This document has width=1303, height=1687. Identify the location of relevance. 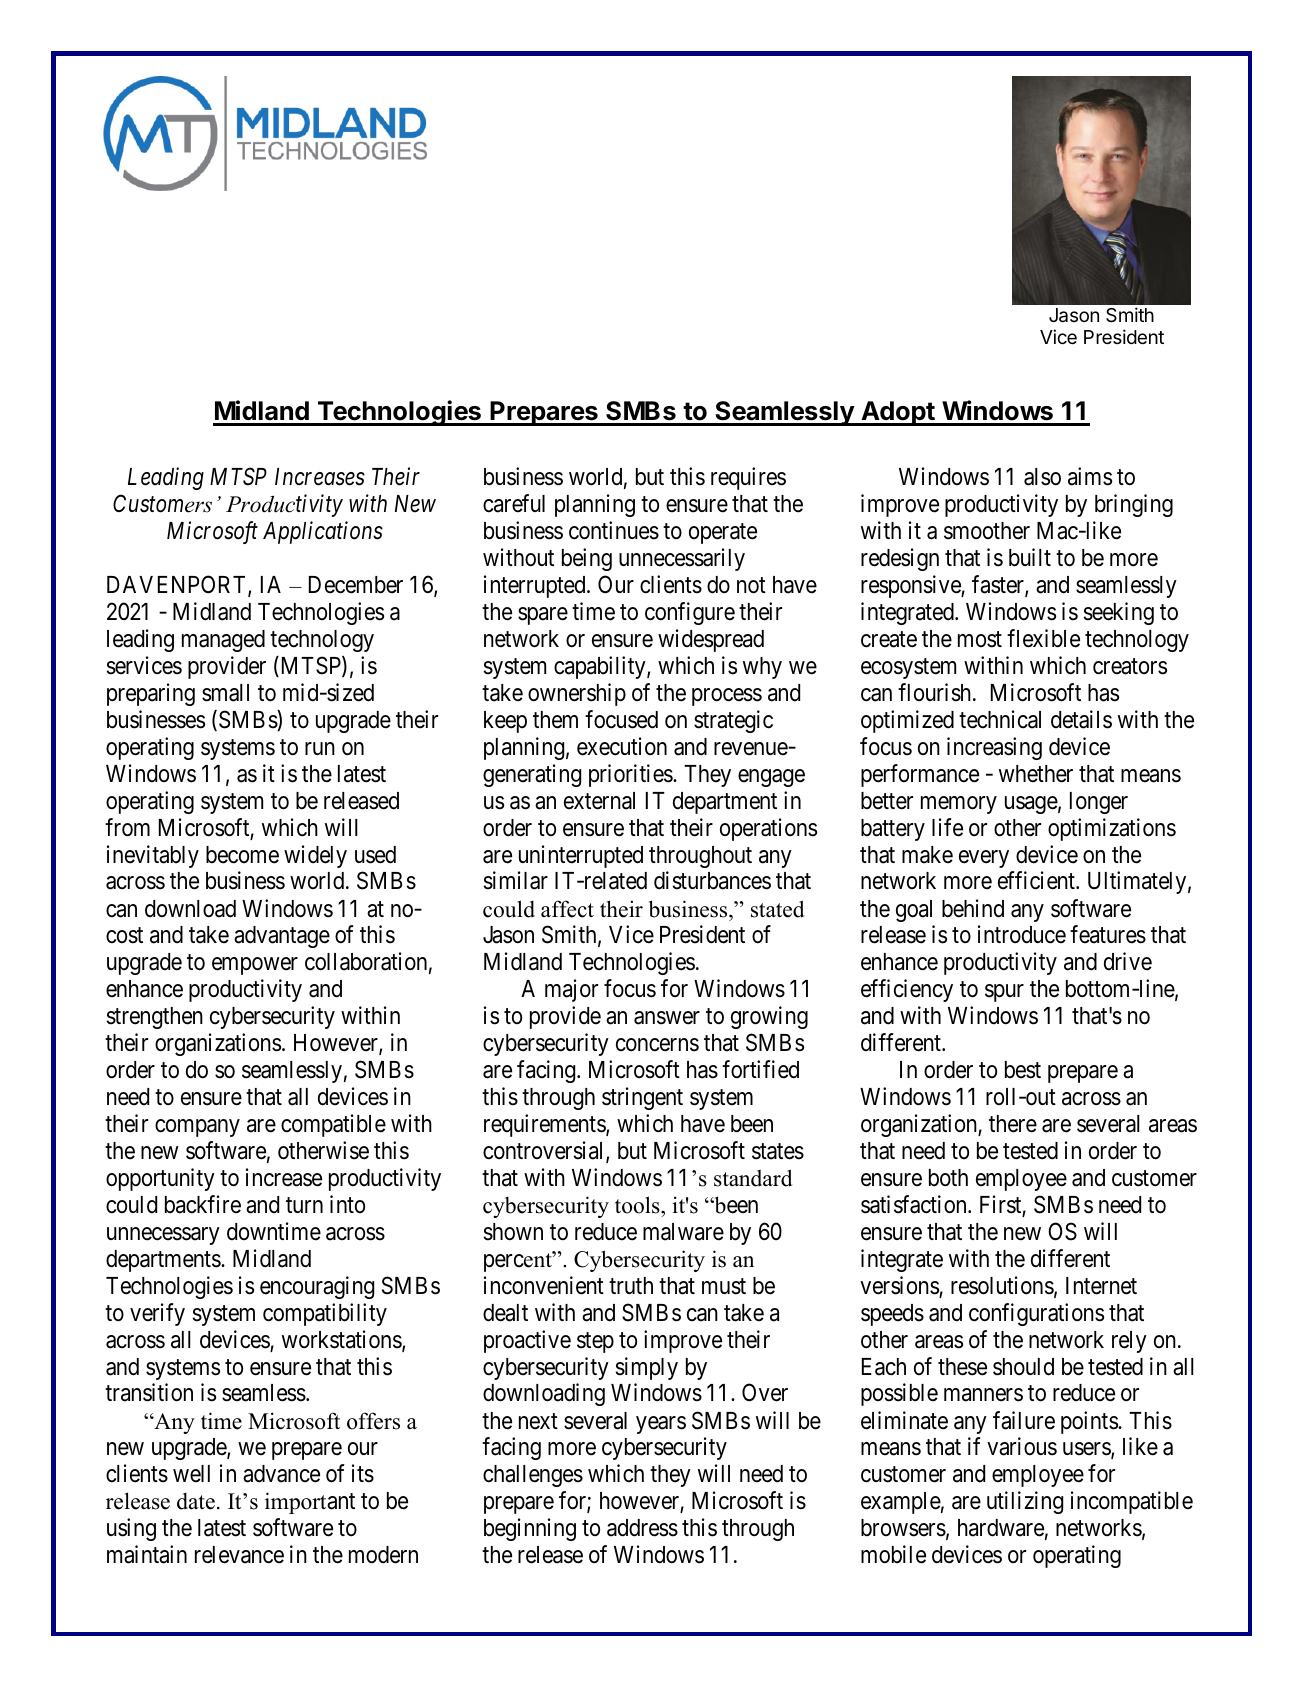
(239, 1555).
